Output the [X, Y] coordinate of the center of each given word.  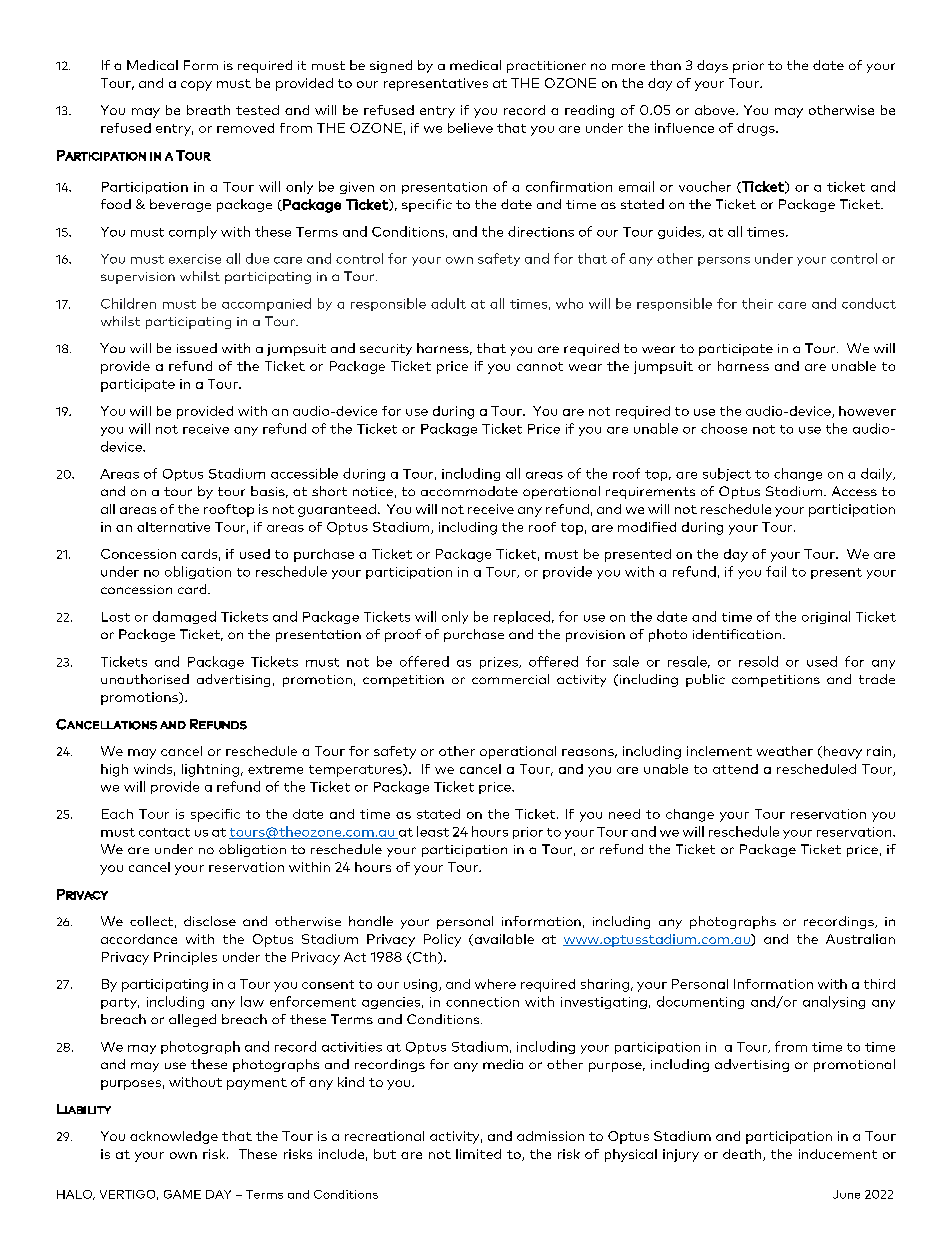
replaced [522, 617]
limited [478, 1154]
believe [470, 128]
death [743, 1155]
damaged [184, 617]
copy [196, 86]
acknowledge [174, 1137]
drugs [757, 129]
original [826, 617]
